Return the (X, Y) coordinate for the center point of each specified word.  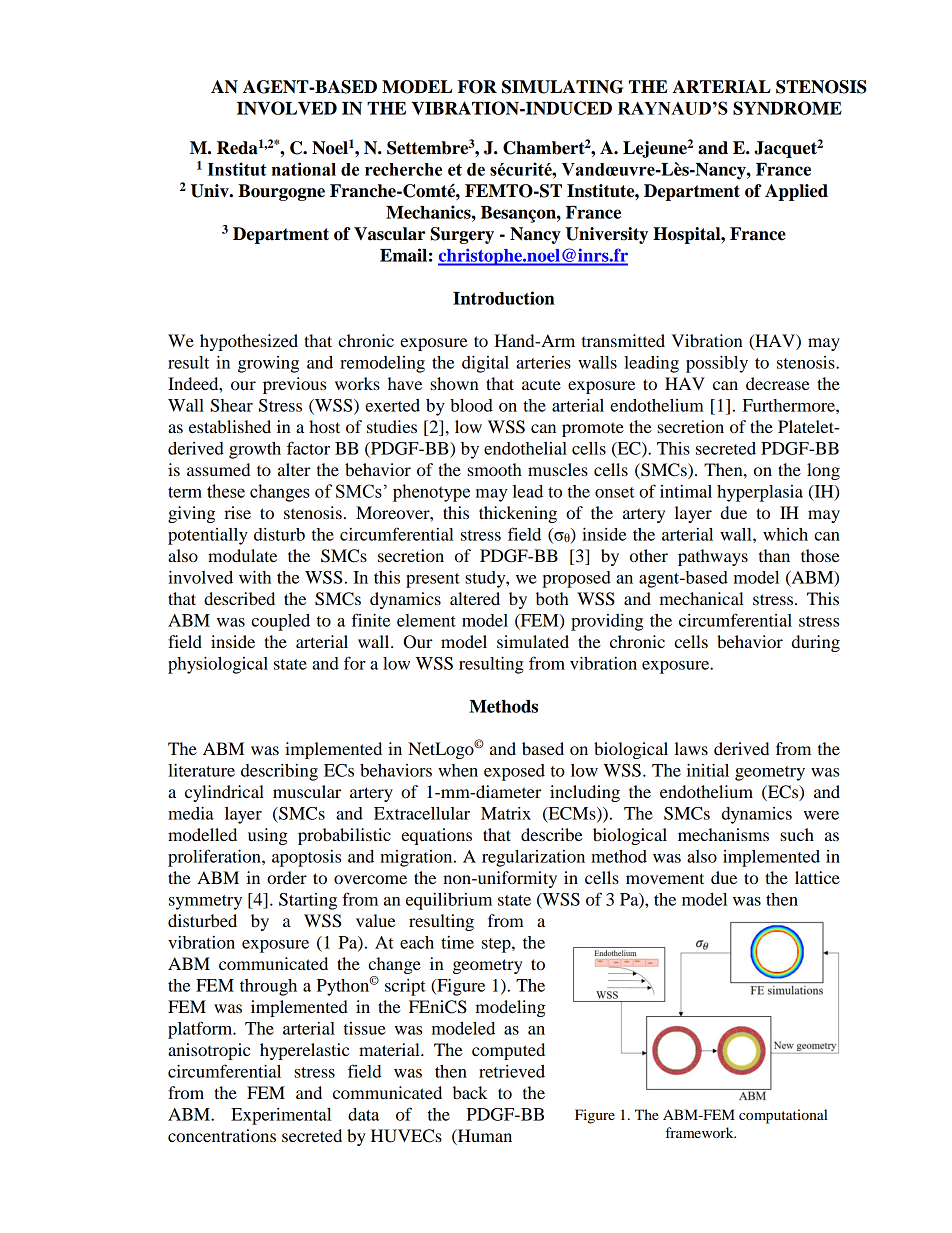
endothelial (525, 448)
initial (708, 770)
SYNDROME (787, 108)
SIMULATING (562, 87)
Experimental (281, 1116)
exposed (514, 772)
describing (279, 772)
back (470, 1092)
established (230, 426)
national (304, 169)
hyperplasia (760, 493)
